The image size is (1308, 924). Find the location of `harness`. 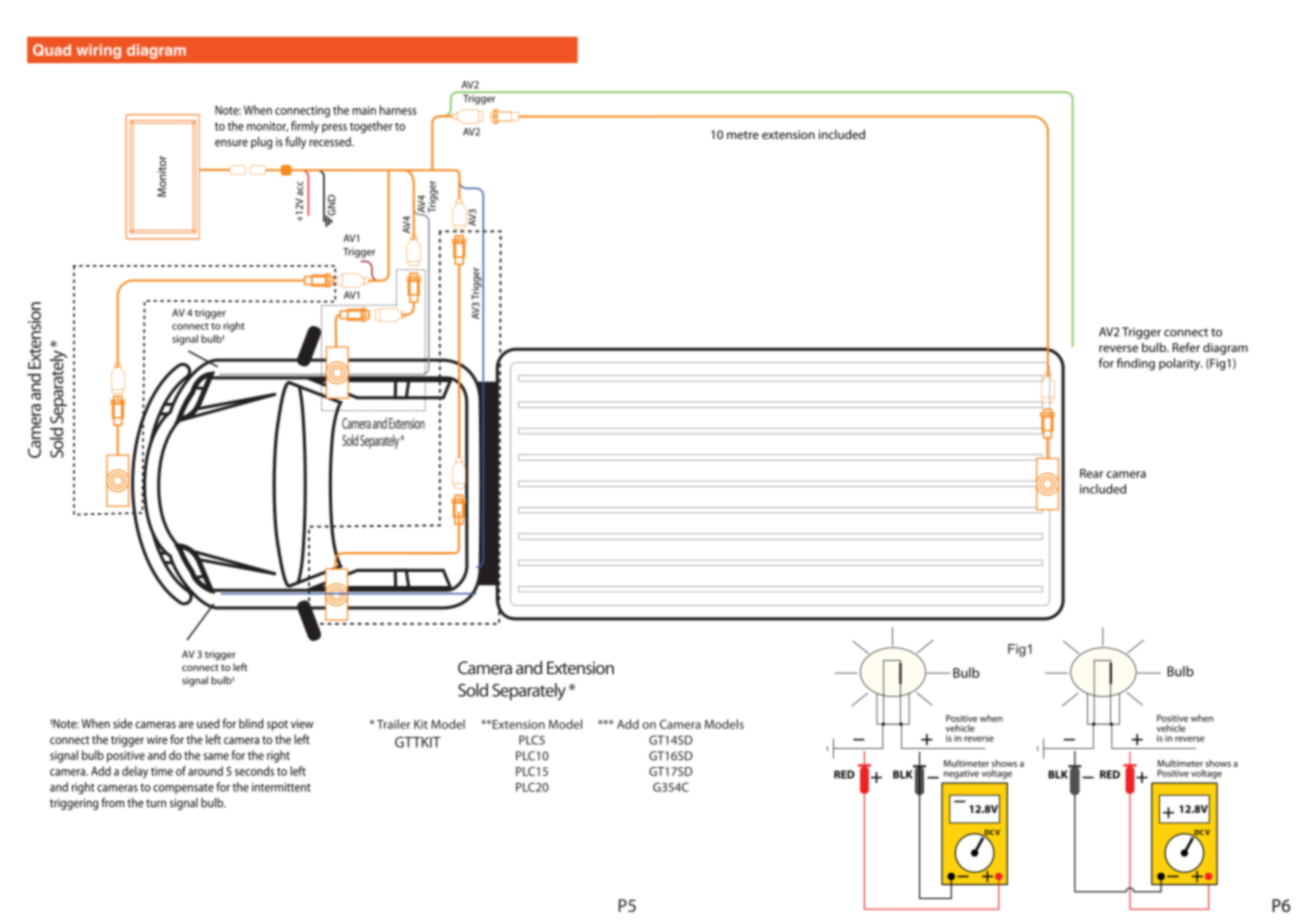

harness is located at coordinates (398, 110).
